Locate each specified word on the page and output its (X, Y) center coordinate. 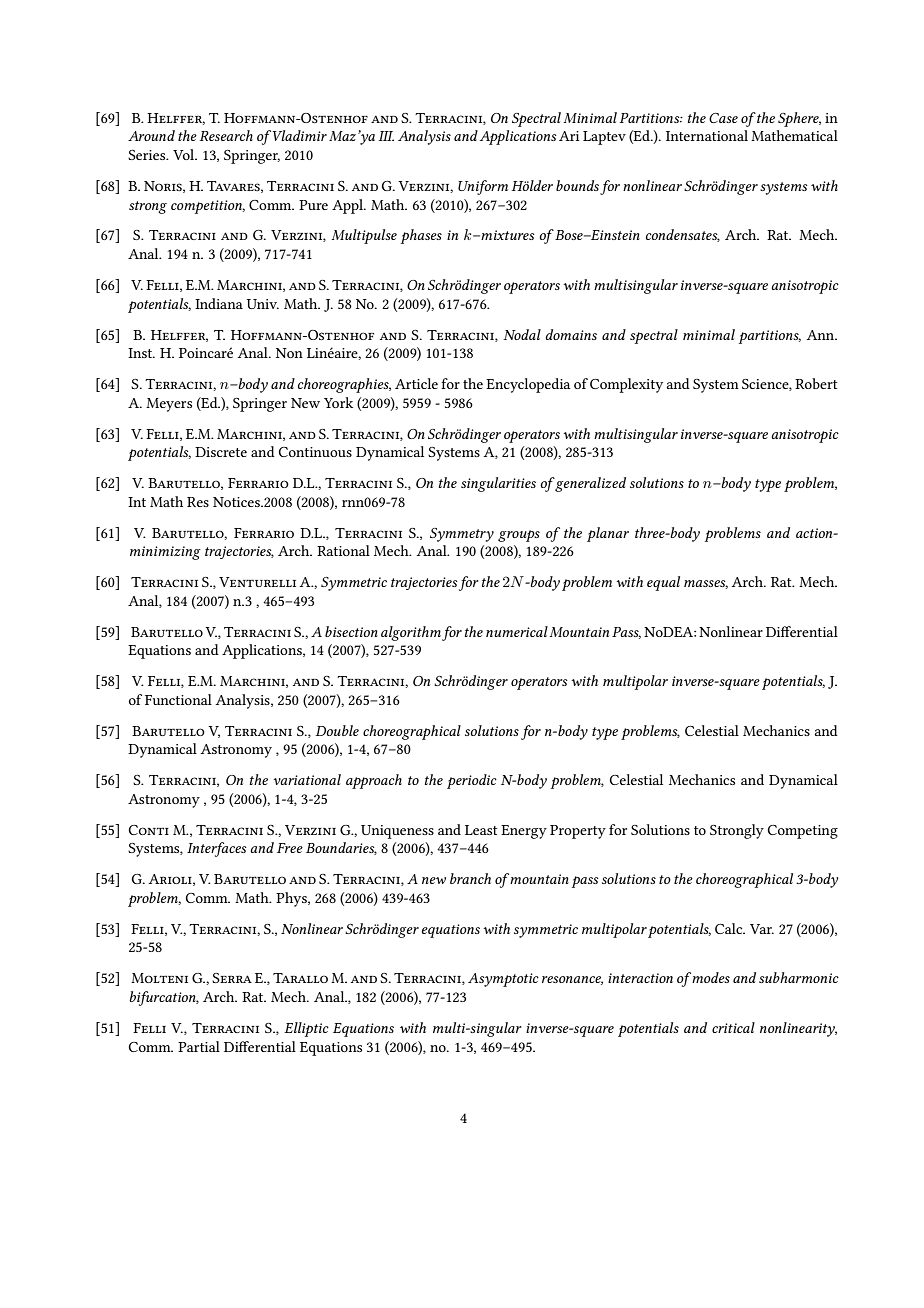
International (707, 135)
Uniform (483, 187)
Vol (185, 154)
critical (733, 1027)
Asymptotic (503, 980)
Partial (199, 1046)
